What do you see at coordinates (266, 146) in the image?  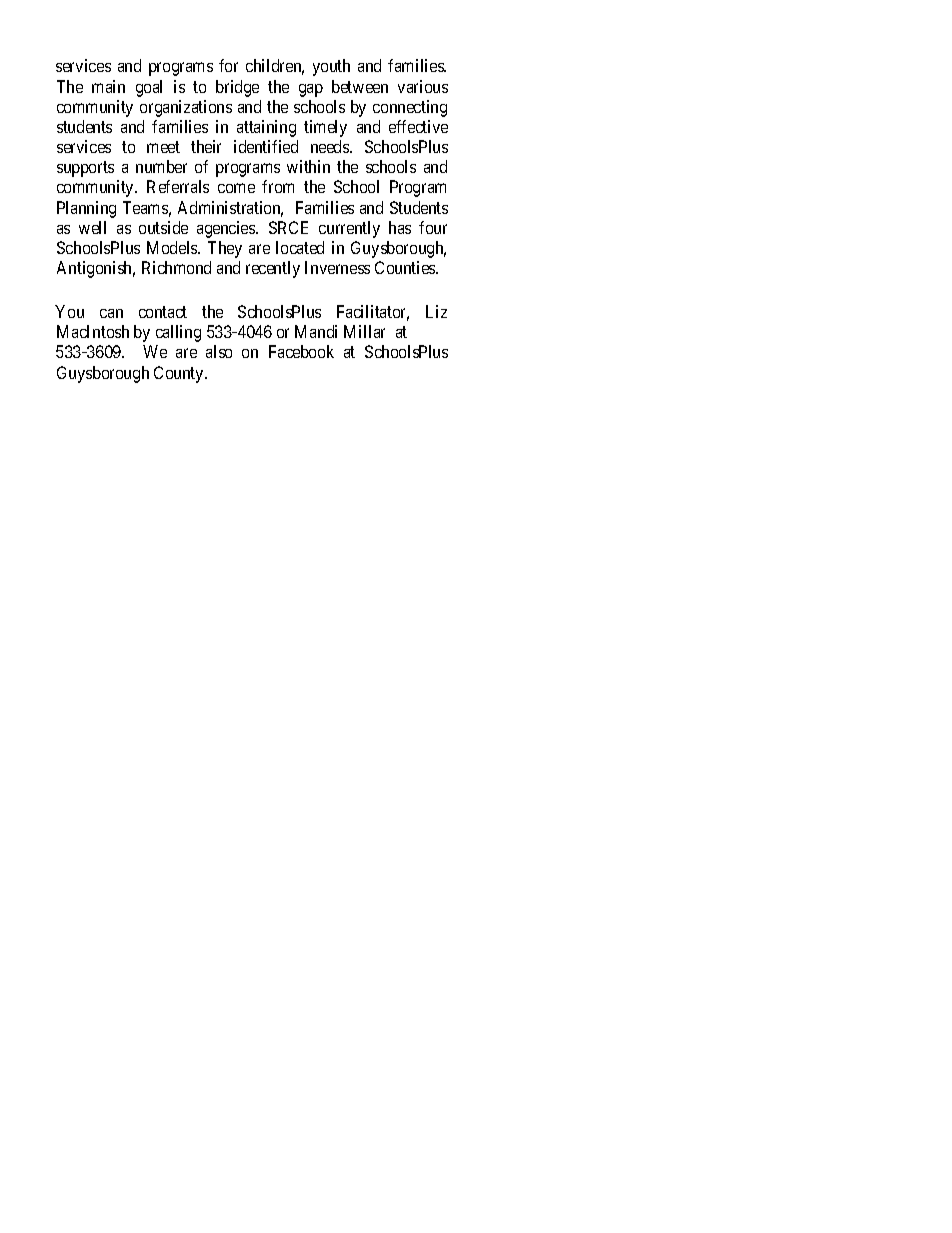 I see `identified` at bounding box center [266, 146].
